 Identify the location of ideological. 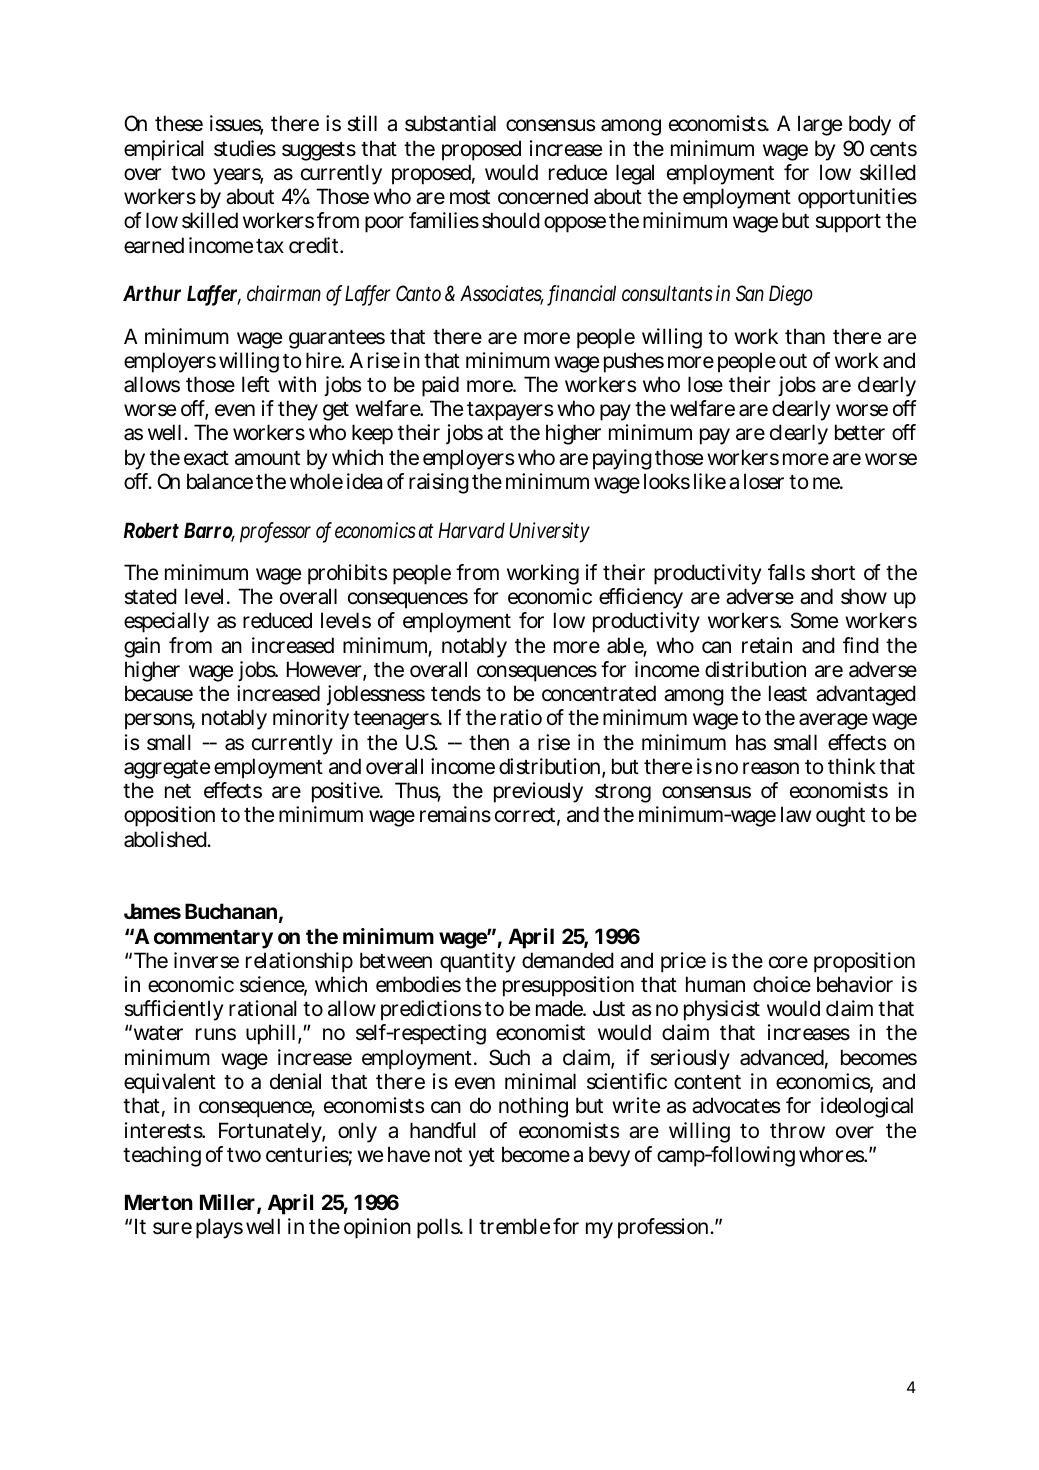
(867, 1107).
